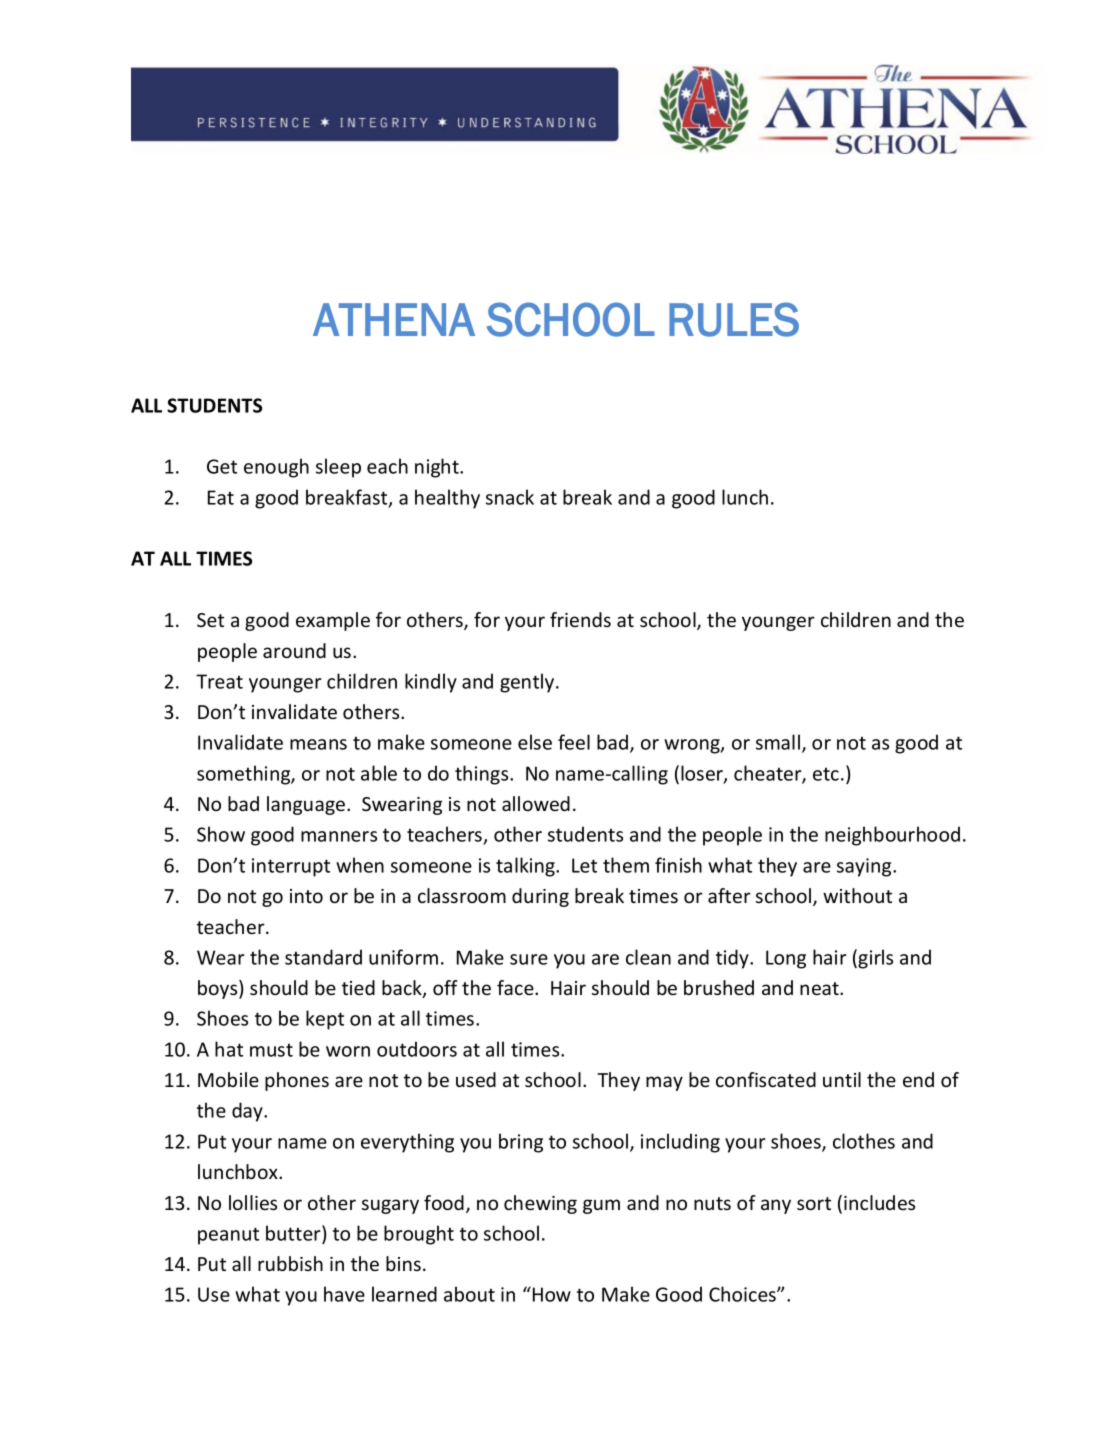 Image resolution: width=1114 pixels, height=1442 pixels. What do you see at coordinates (290, 1263) in the screenshot?
I see `rubbish` at bounding box center [290, 1263].
